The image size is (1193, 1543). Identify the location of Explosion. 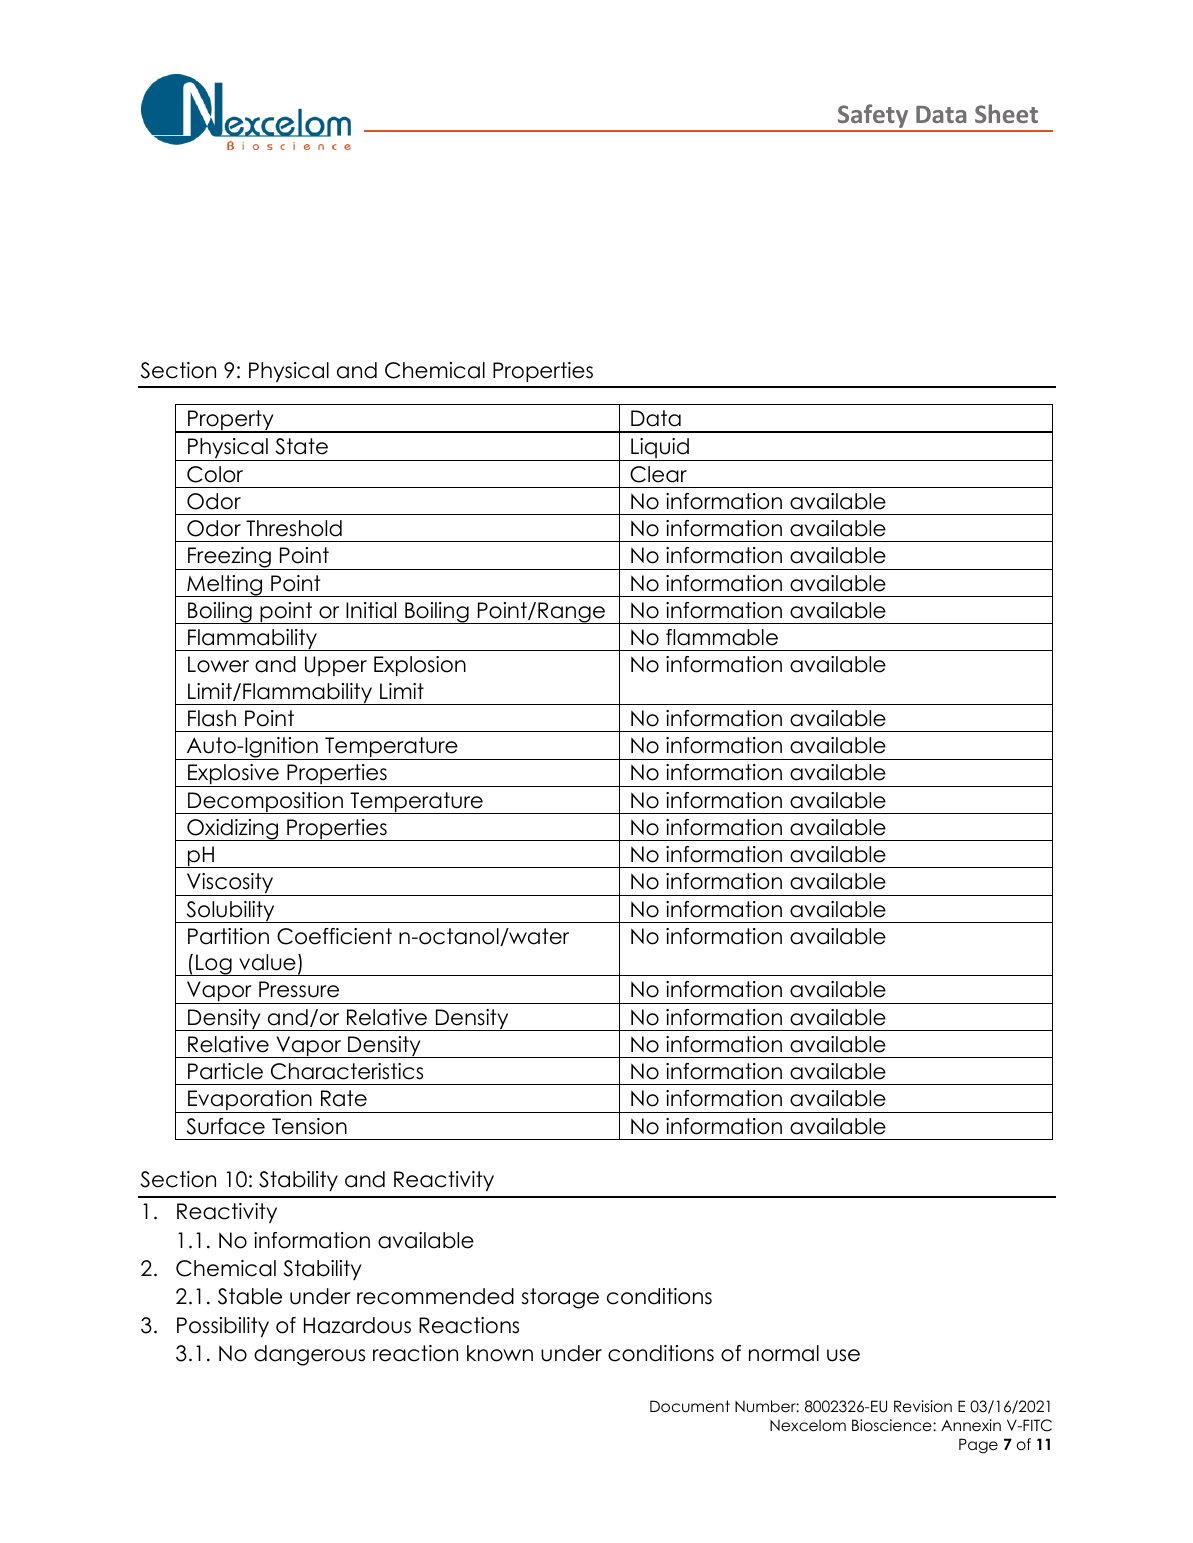
(420, 666).
